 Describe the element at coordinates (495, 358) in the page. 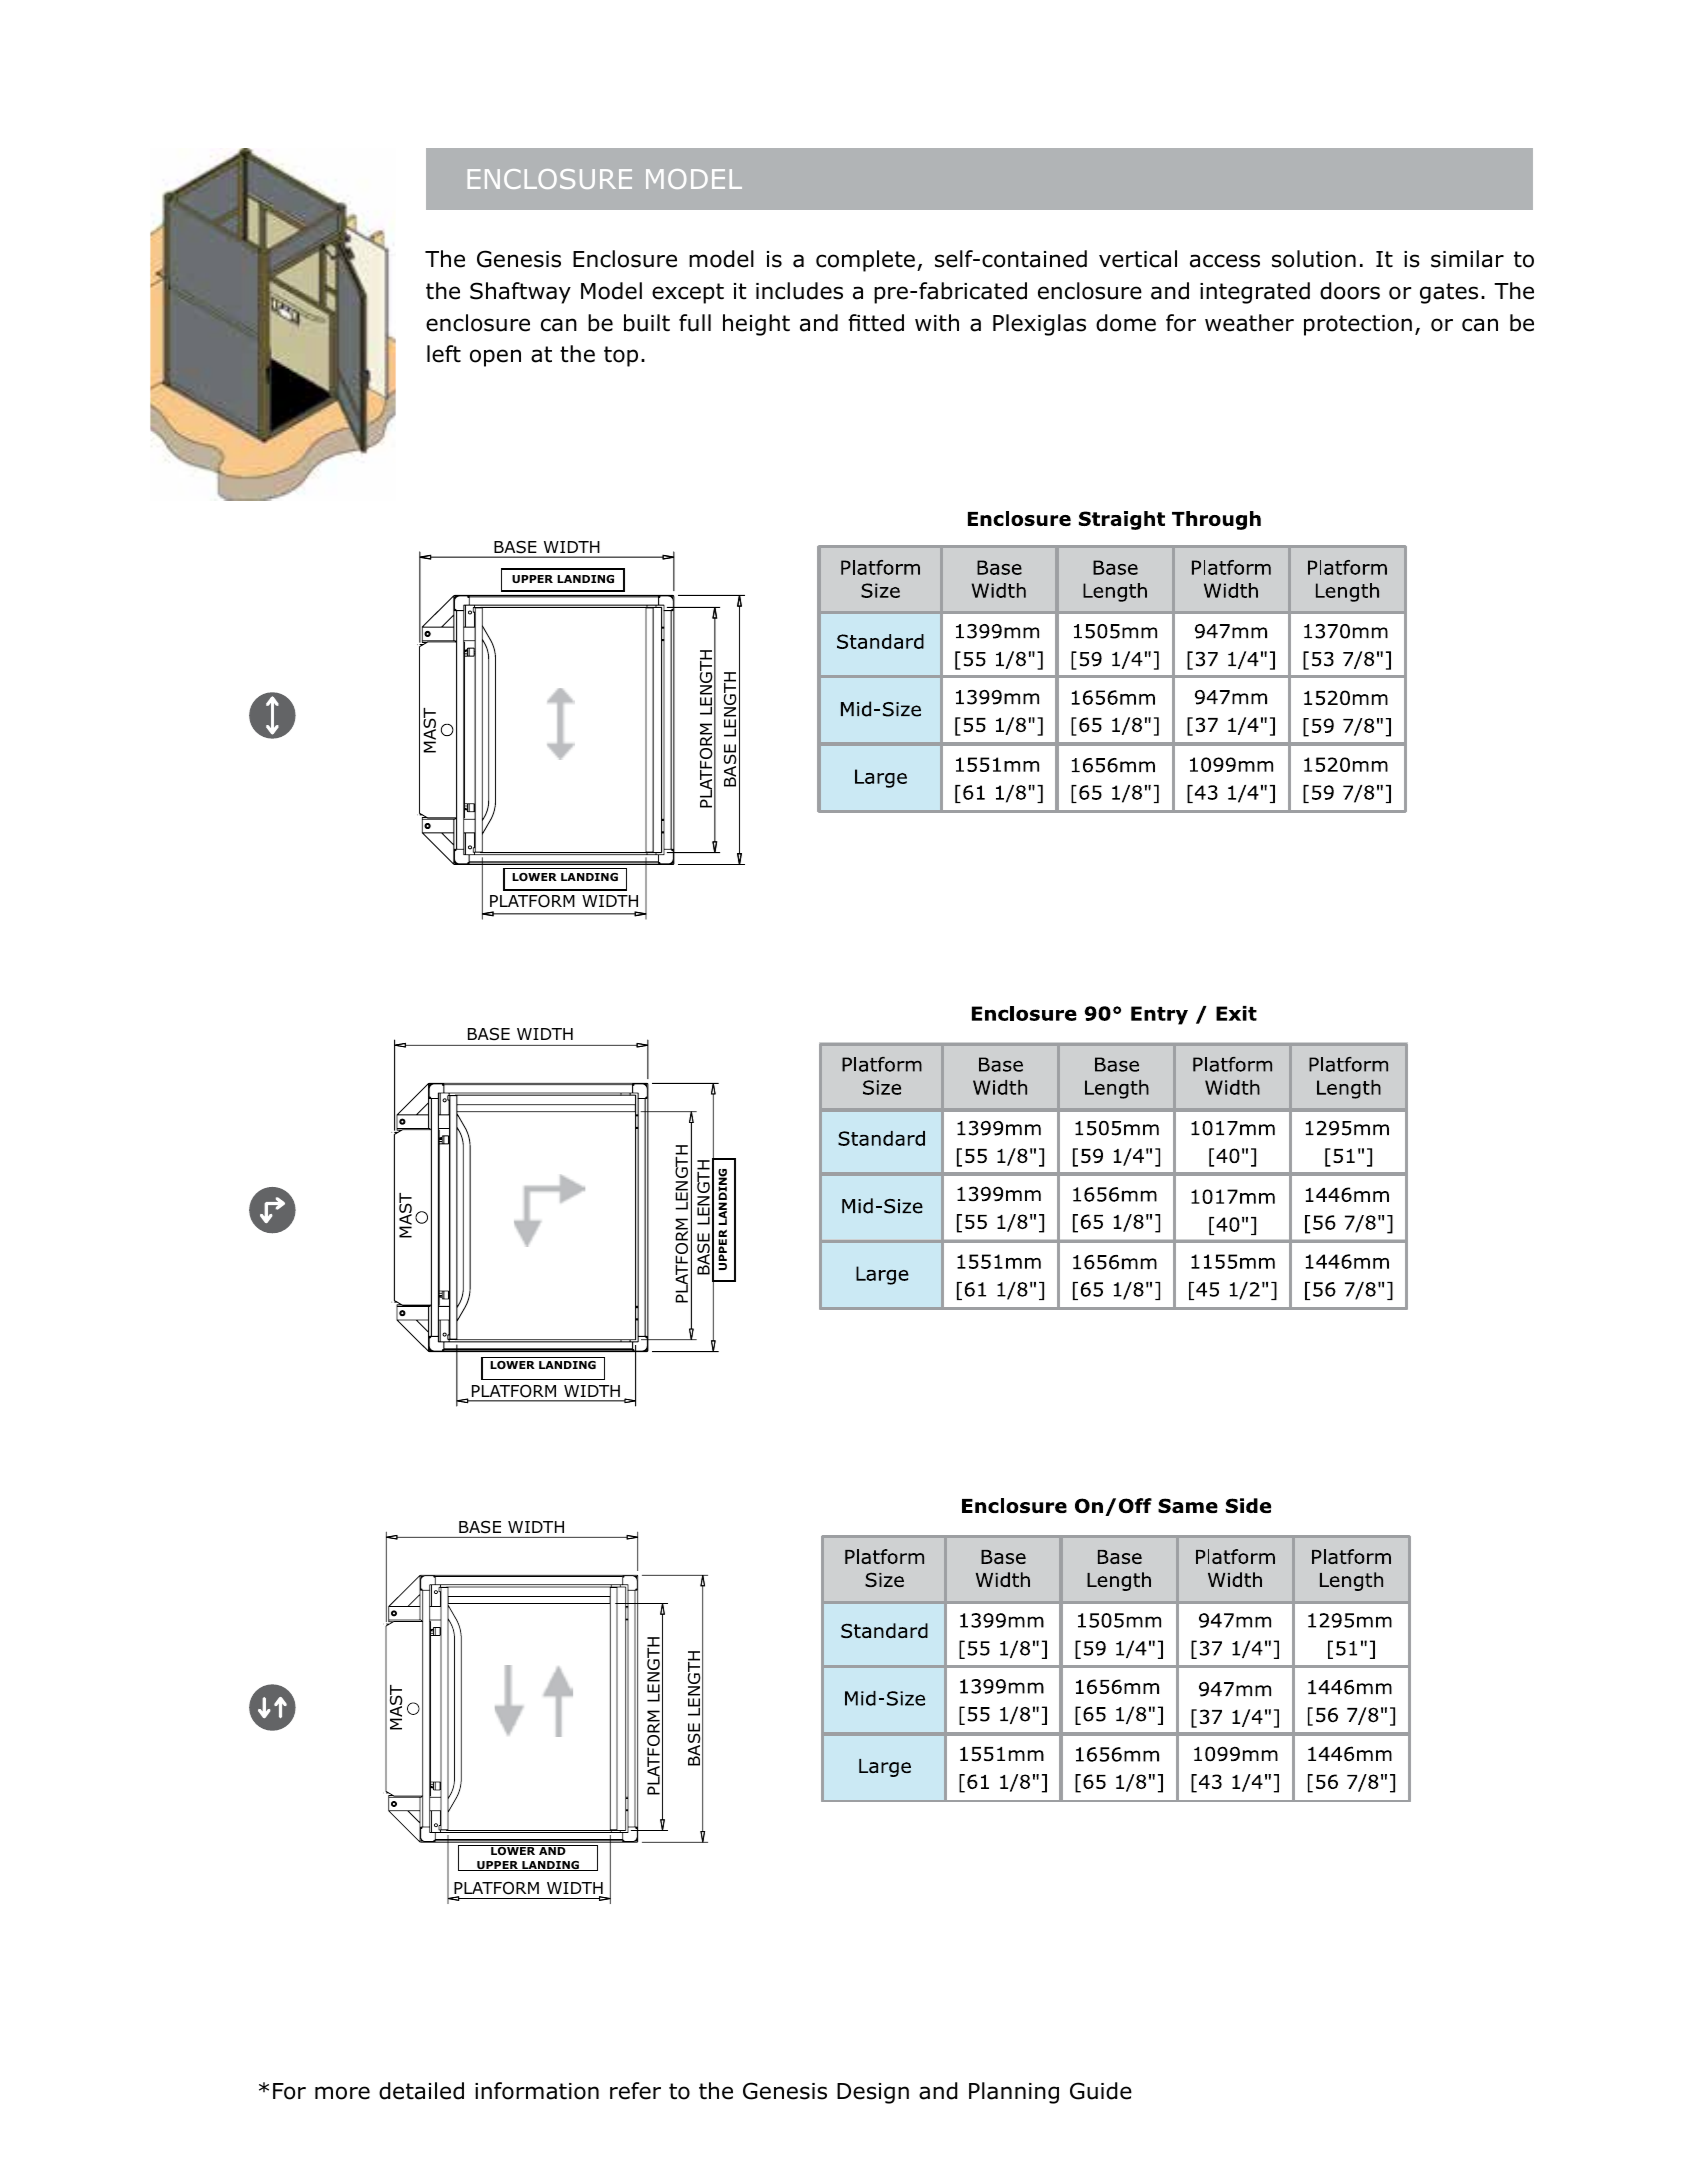

I see `open` at that location.
